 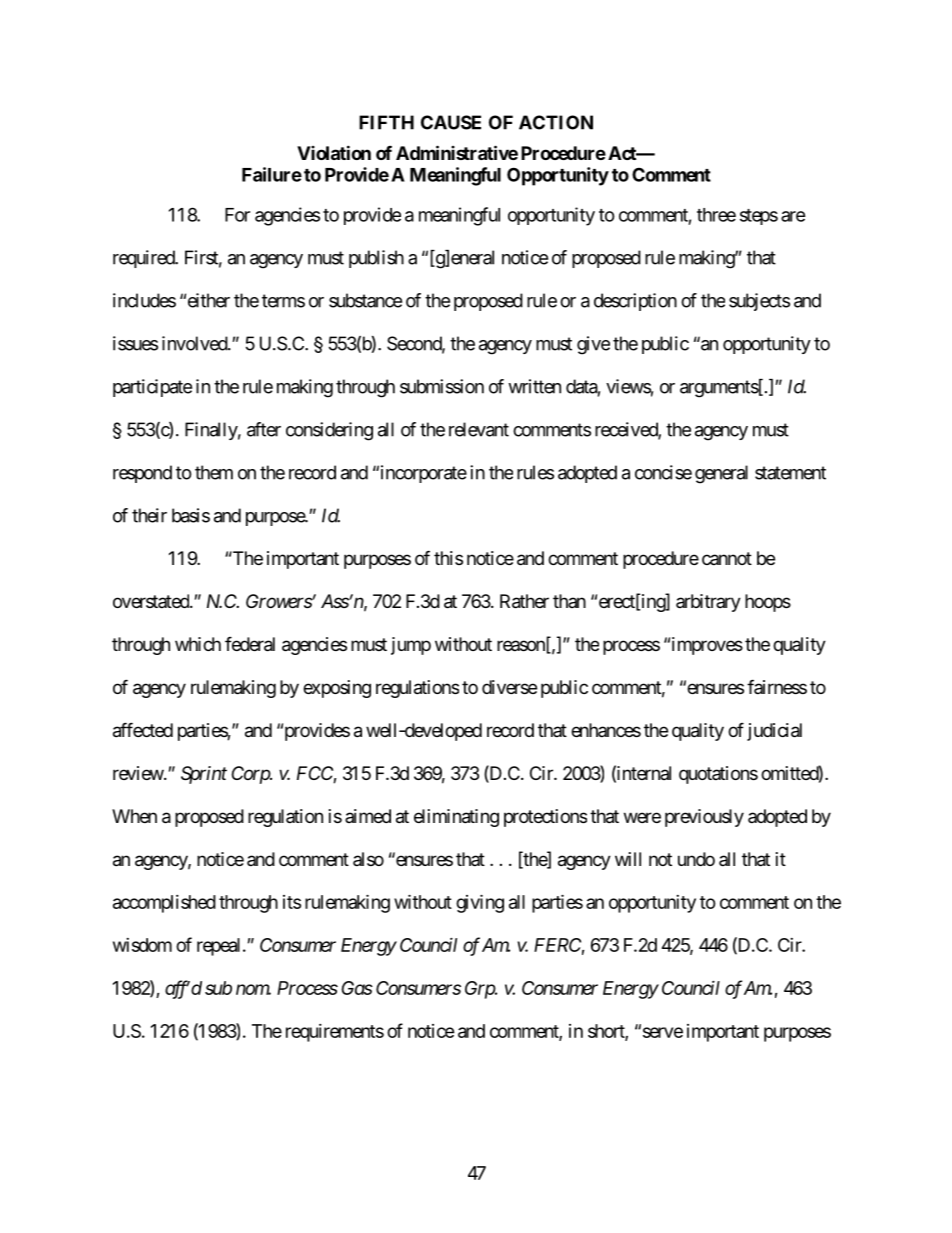 What do you see at coordinates (237, 215) in the screenshot?
I see `For` at bounding box center [237, 215].
